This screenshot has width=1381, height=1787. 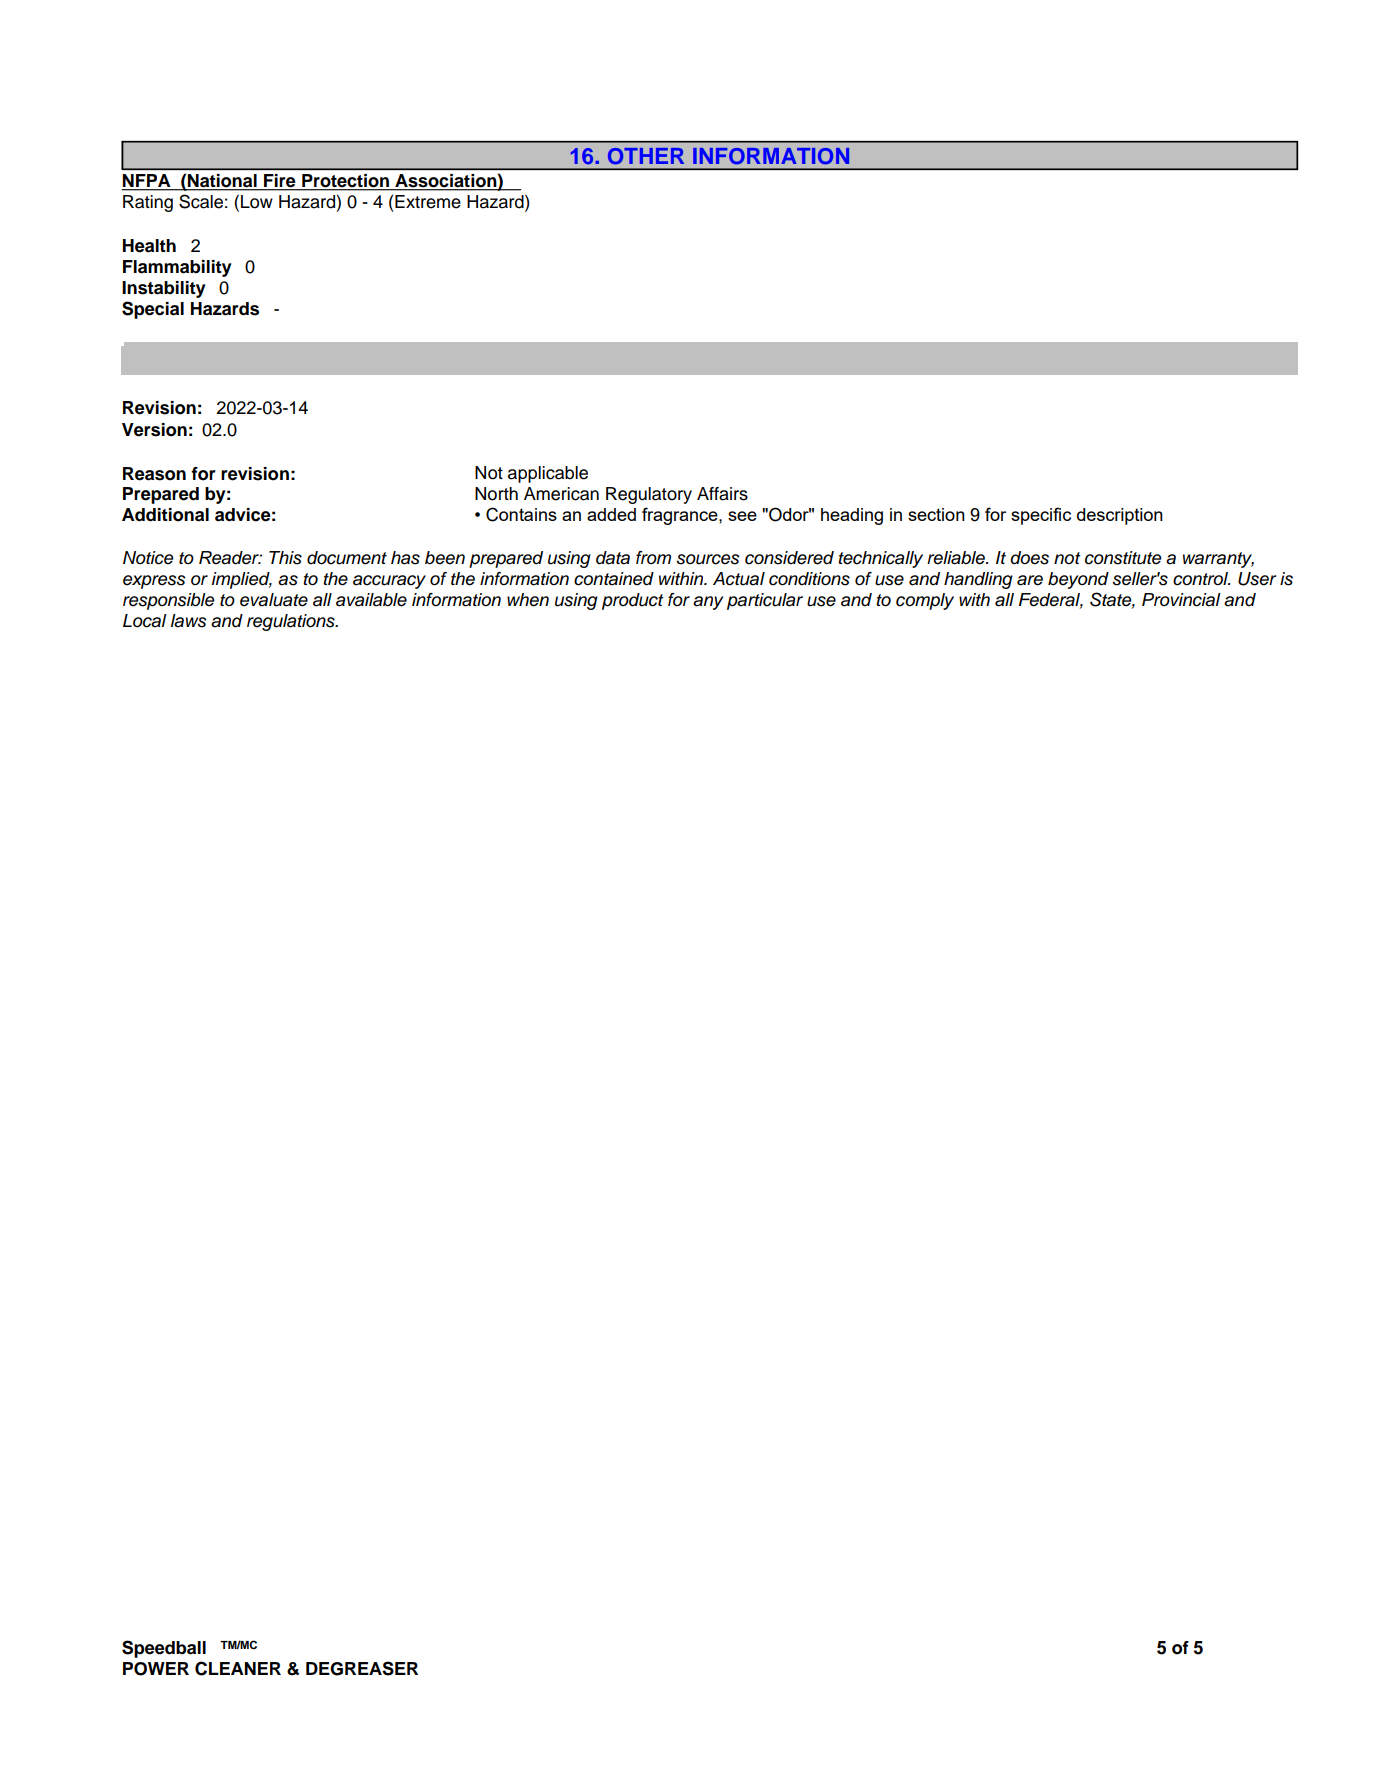 I want to click on Provincial, so click(x=1181, y=600).
